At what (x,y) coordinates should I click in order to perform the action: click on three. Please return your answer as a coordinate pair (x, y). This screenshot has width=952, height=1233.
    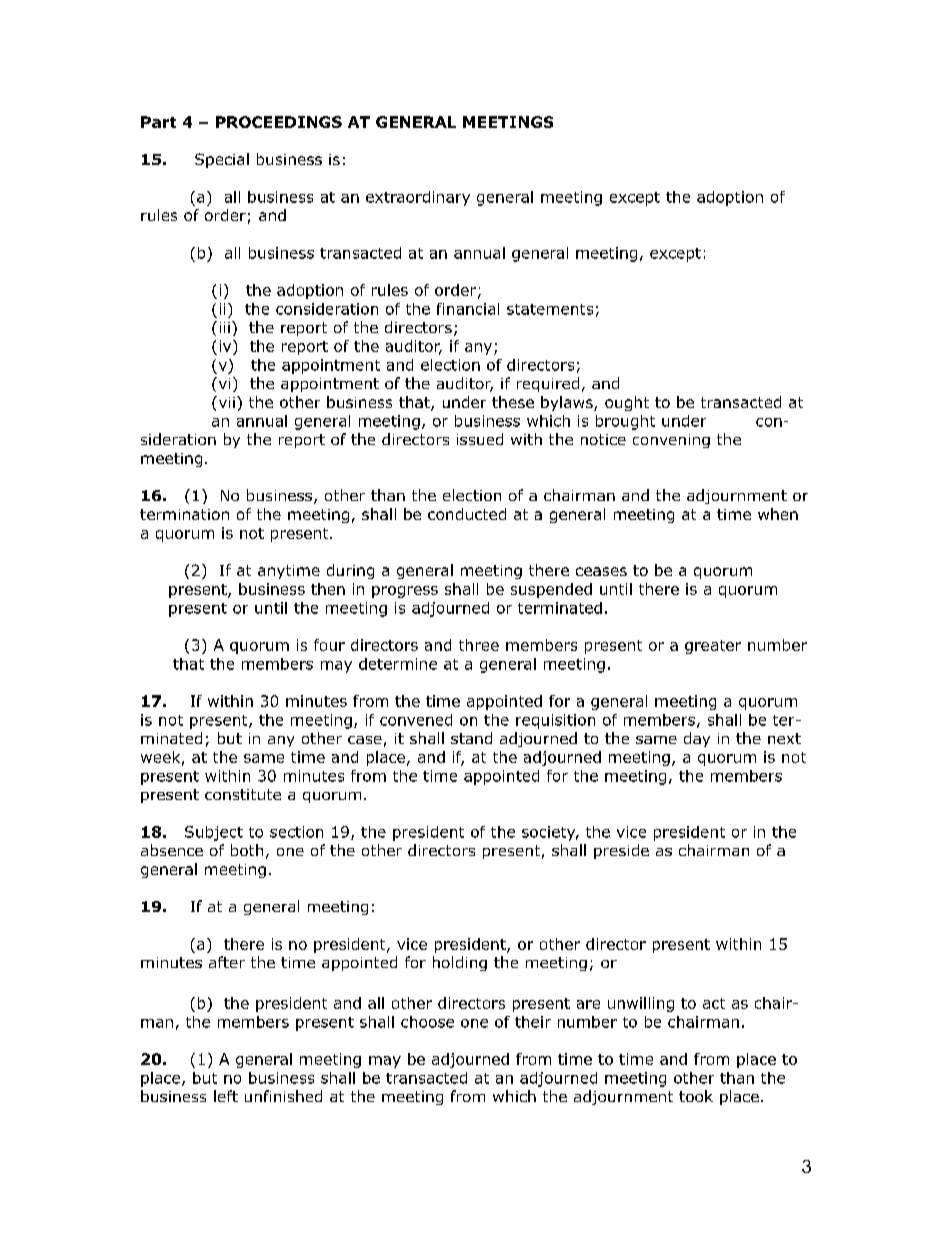
    Looking at the image, I should click on (479, 645).
